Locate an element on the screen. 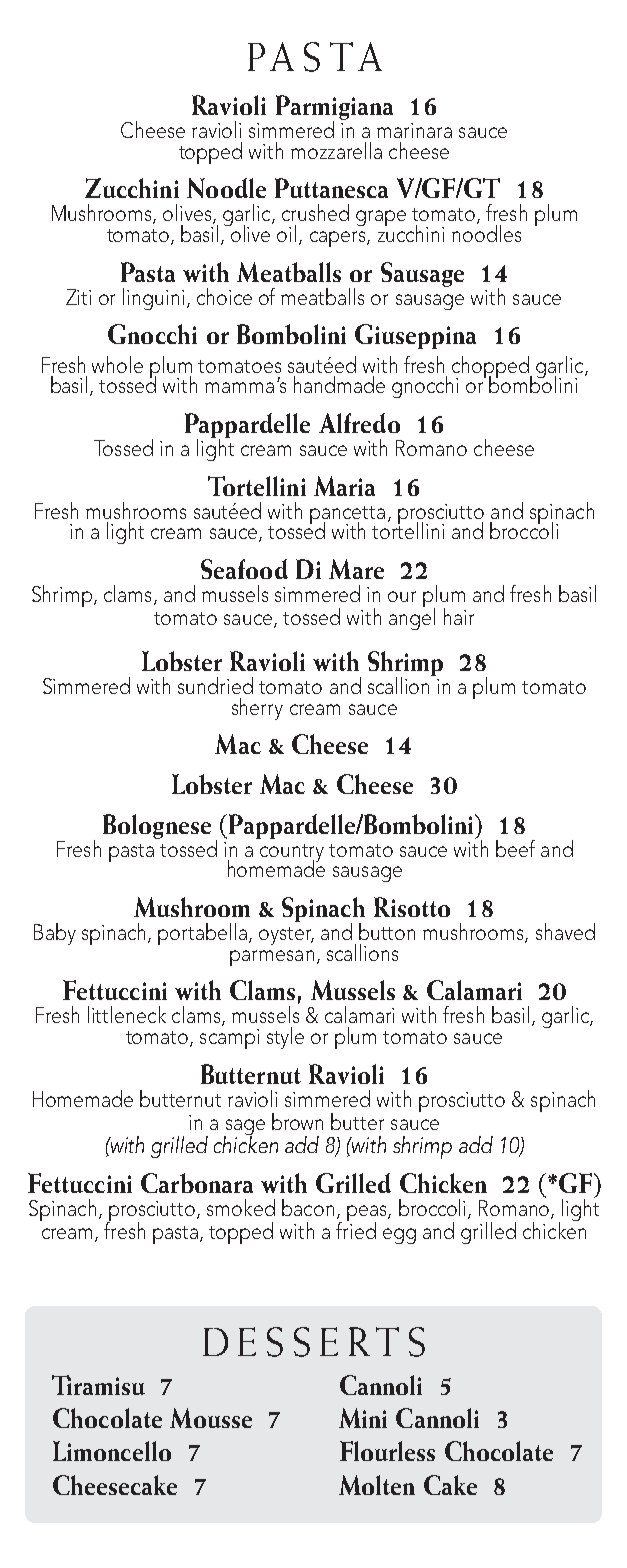 The height and width of the screenshot is (1568, 627). linguini is located at coordinates (153, 299).
